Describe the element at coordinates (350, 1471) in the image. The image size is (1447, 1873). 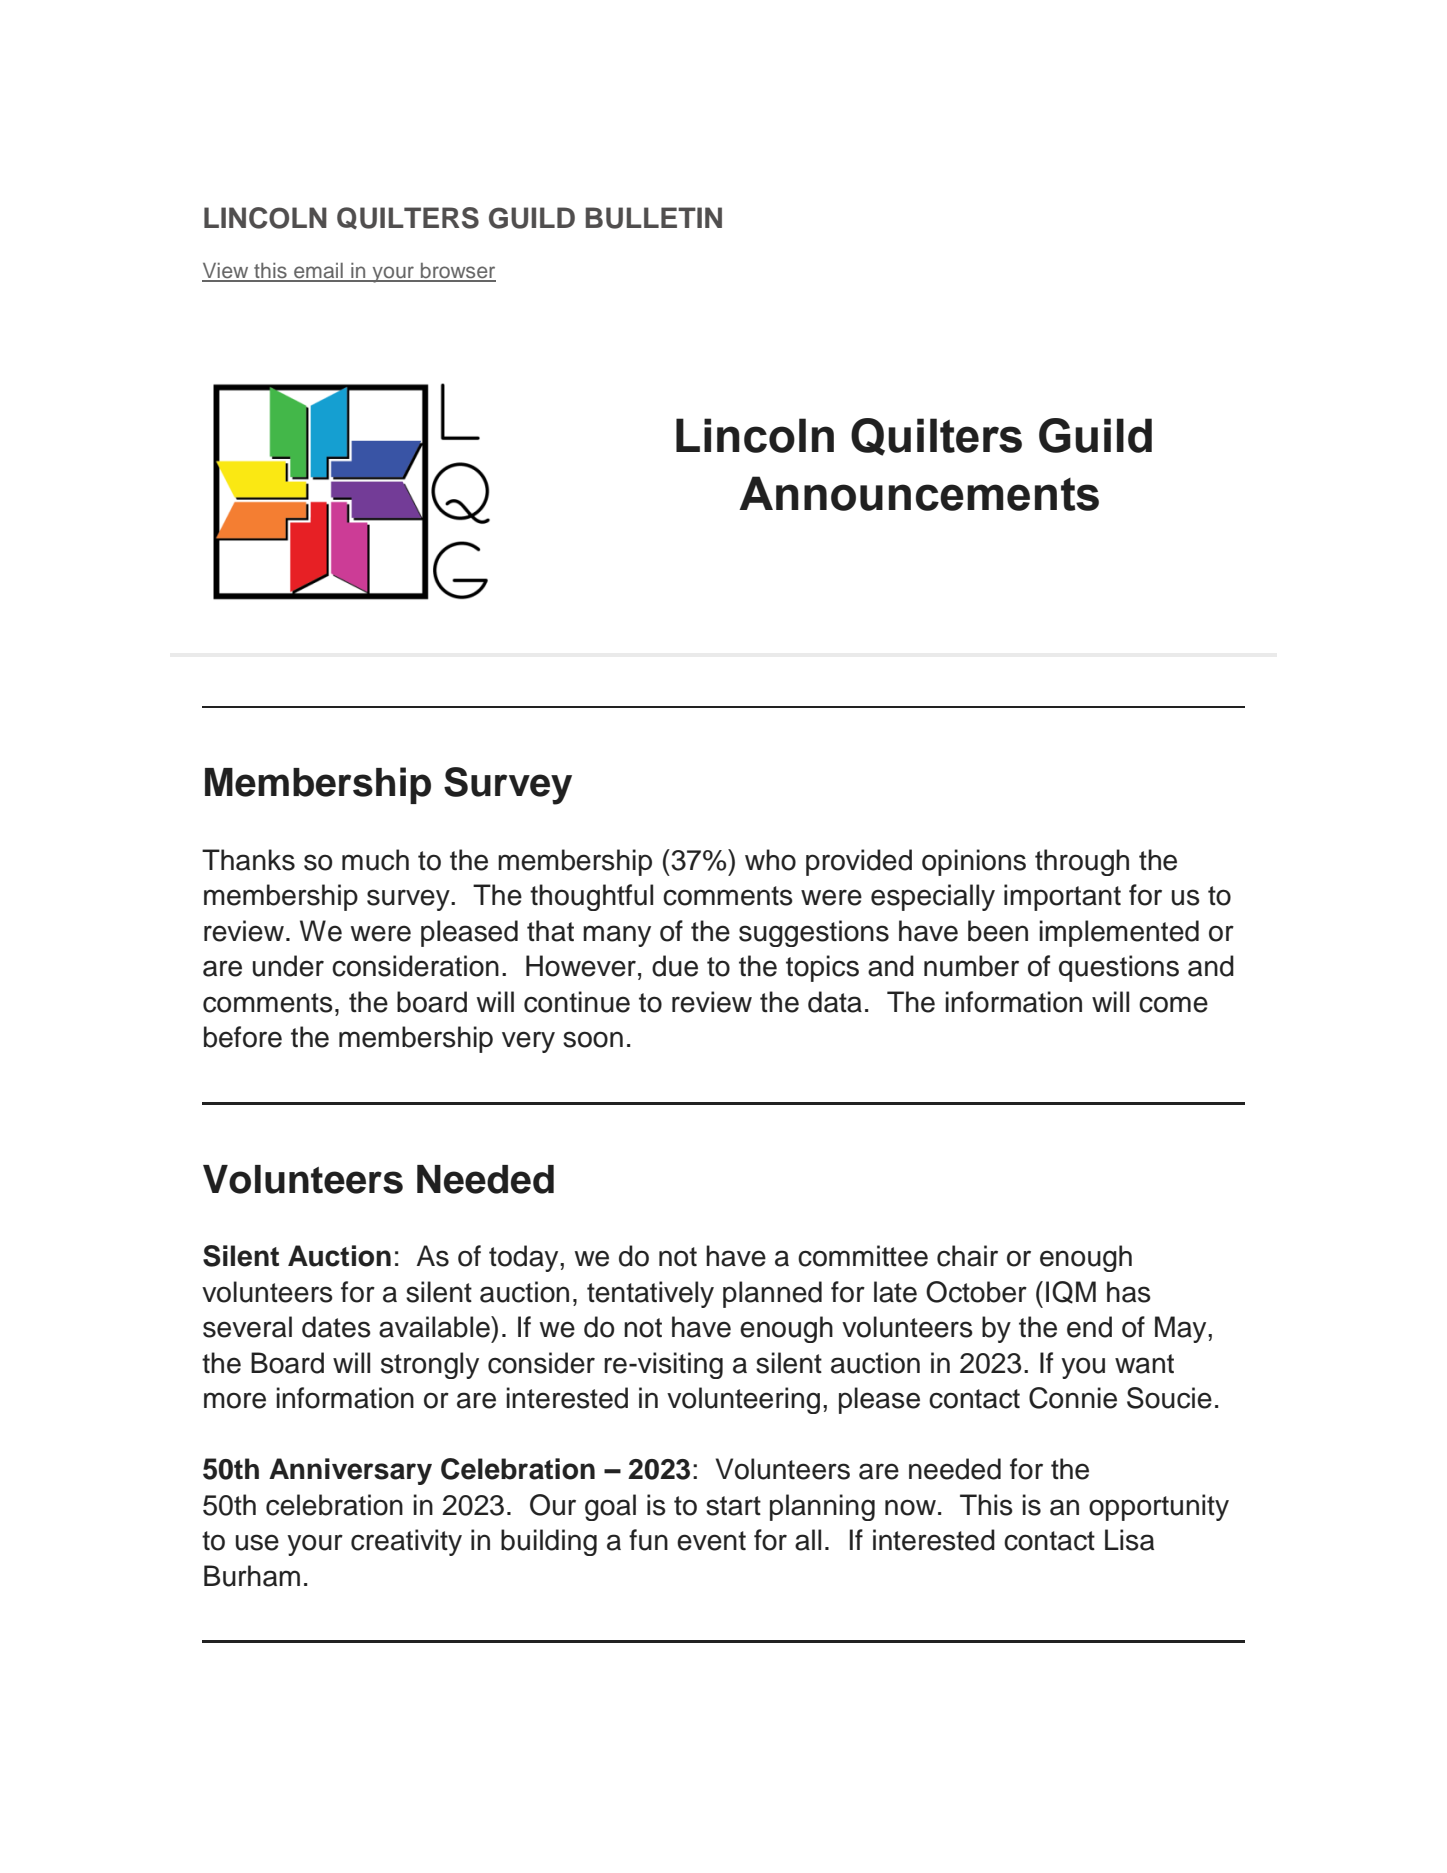
I see `Anniversary` at that location.
